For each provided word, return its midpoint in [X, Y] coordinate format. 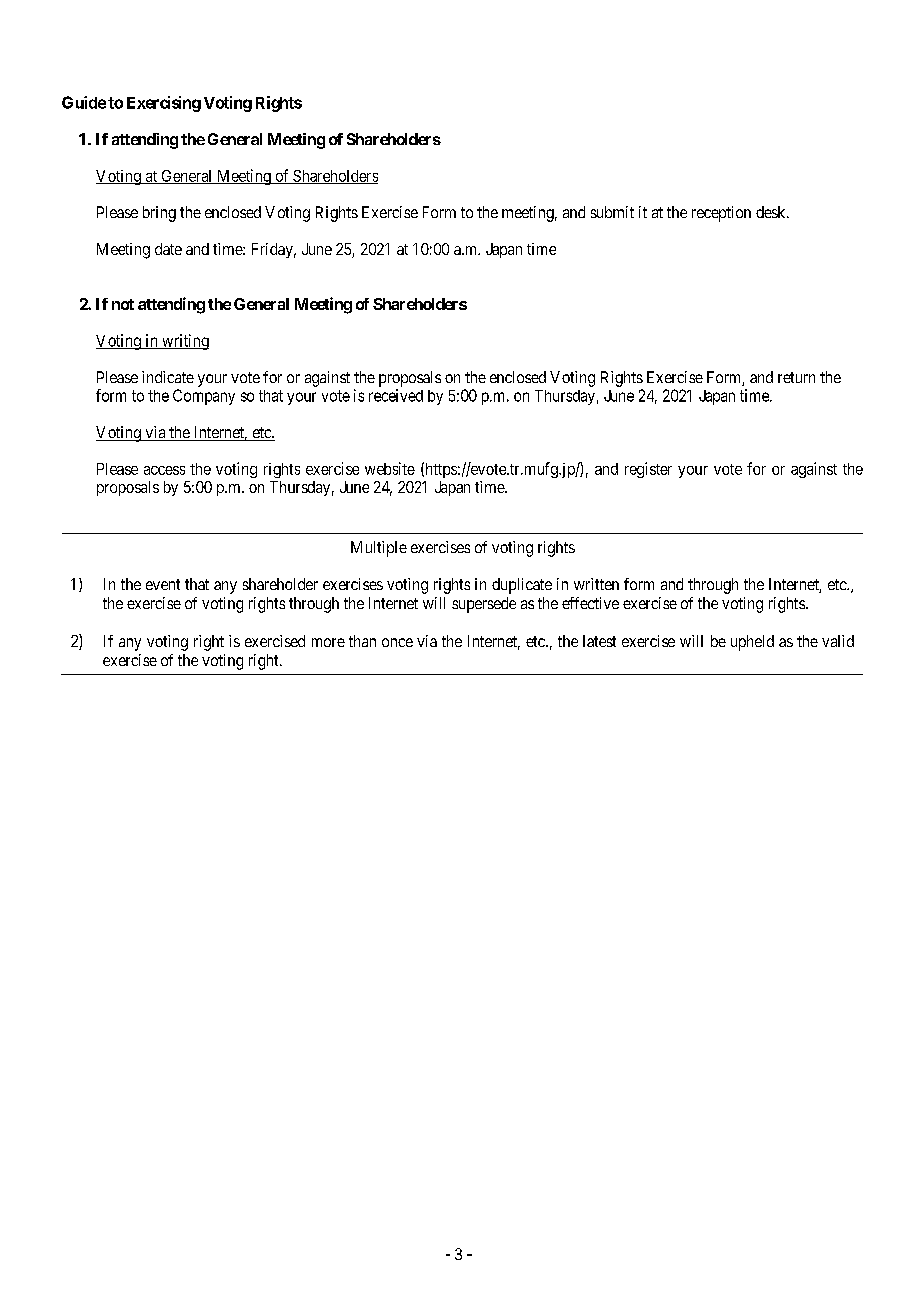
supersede [484, 605]
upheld [752, 643]
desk [772, 212]
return [796, 377]
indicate [168, 377]
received [396, 395]
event [163, 584]
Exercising [164, 104]
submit [612, 212]
